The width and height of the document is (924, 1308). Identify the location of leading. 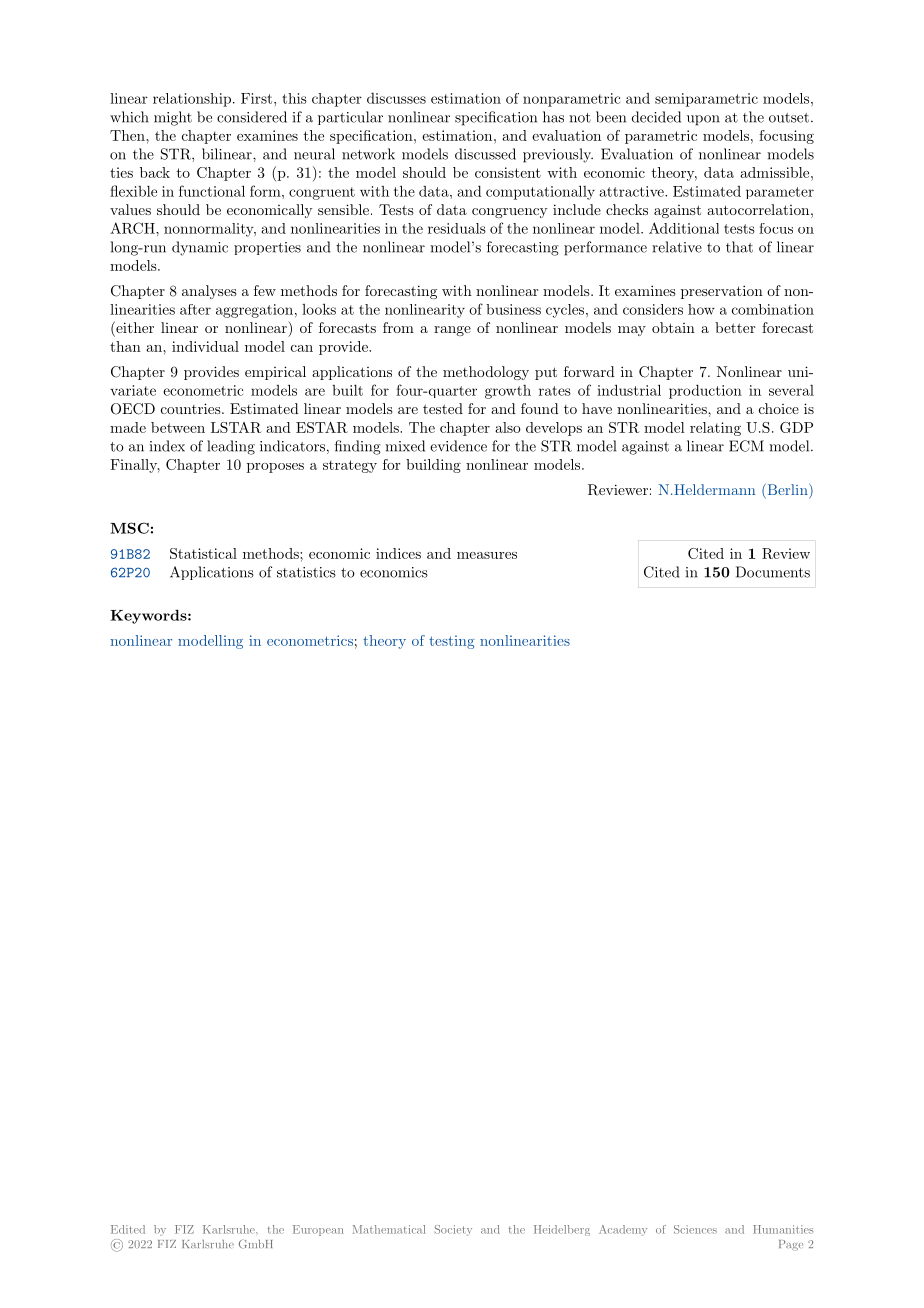
(231, 447).
